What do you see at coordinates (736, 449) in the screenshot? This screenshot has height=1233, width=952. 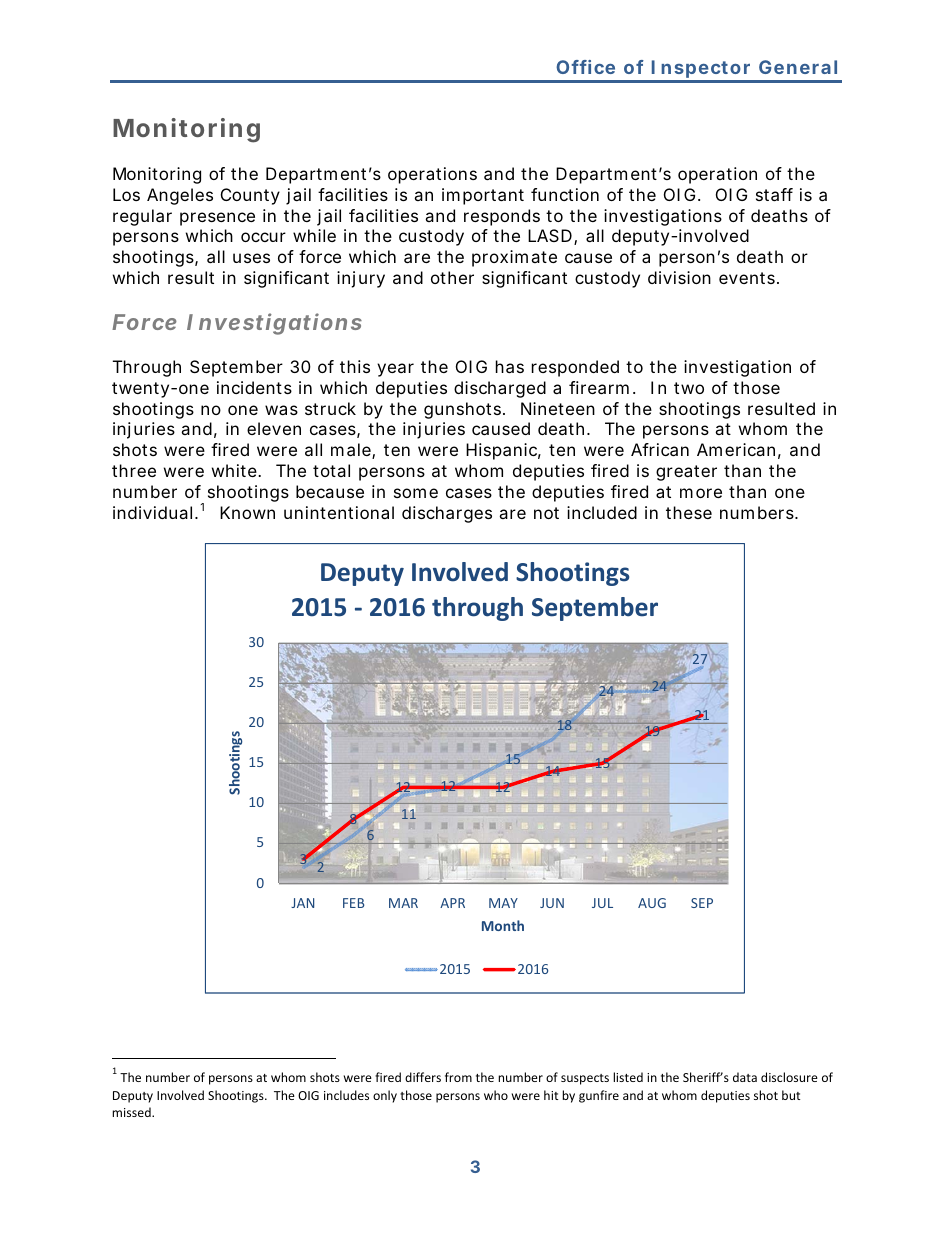 I see `American` at bounding box center [736, 449].
